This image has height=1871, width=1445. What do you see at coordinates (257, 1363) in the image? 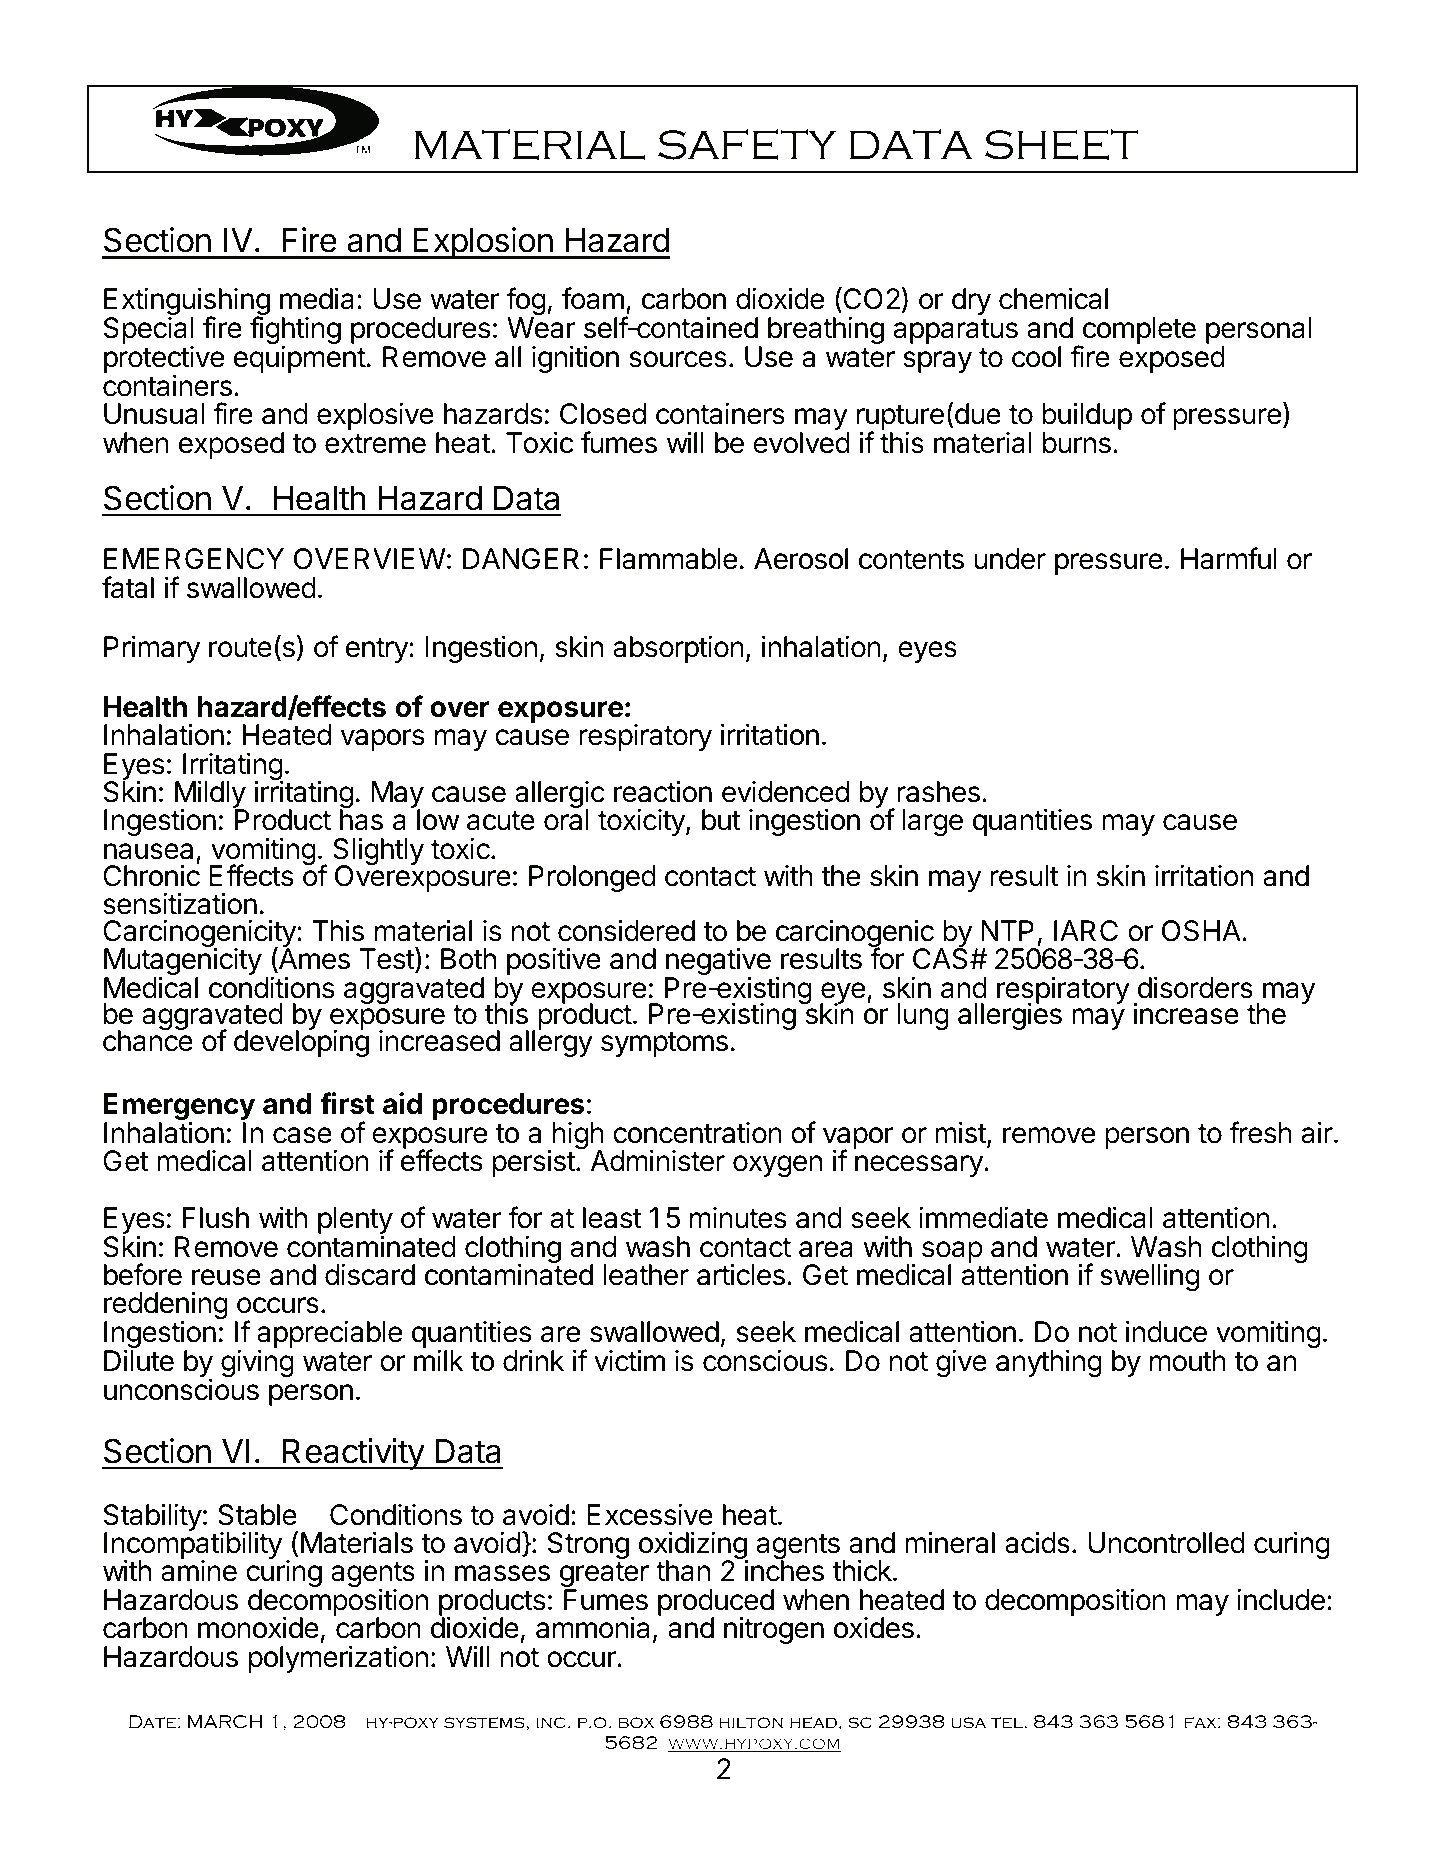
I see `giving` at bounding box center [257, 1363].
